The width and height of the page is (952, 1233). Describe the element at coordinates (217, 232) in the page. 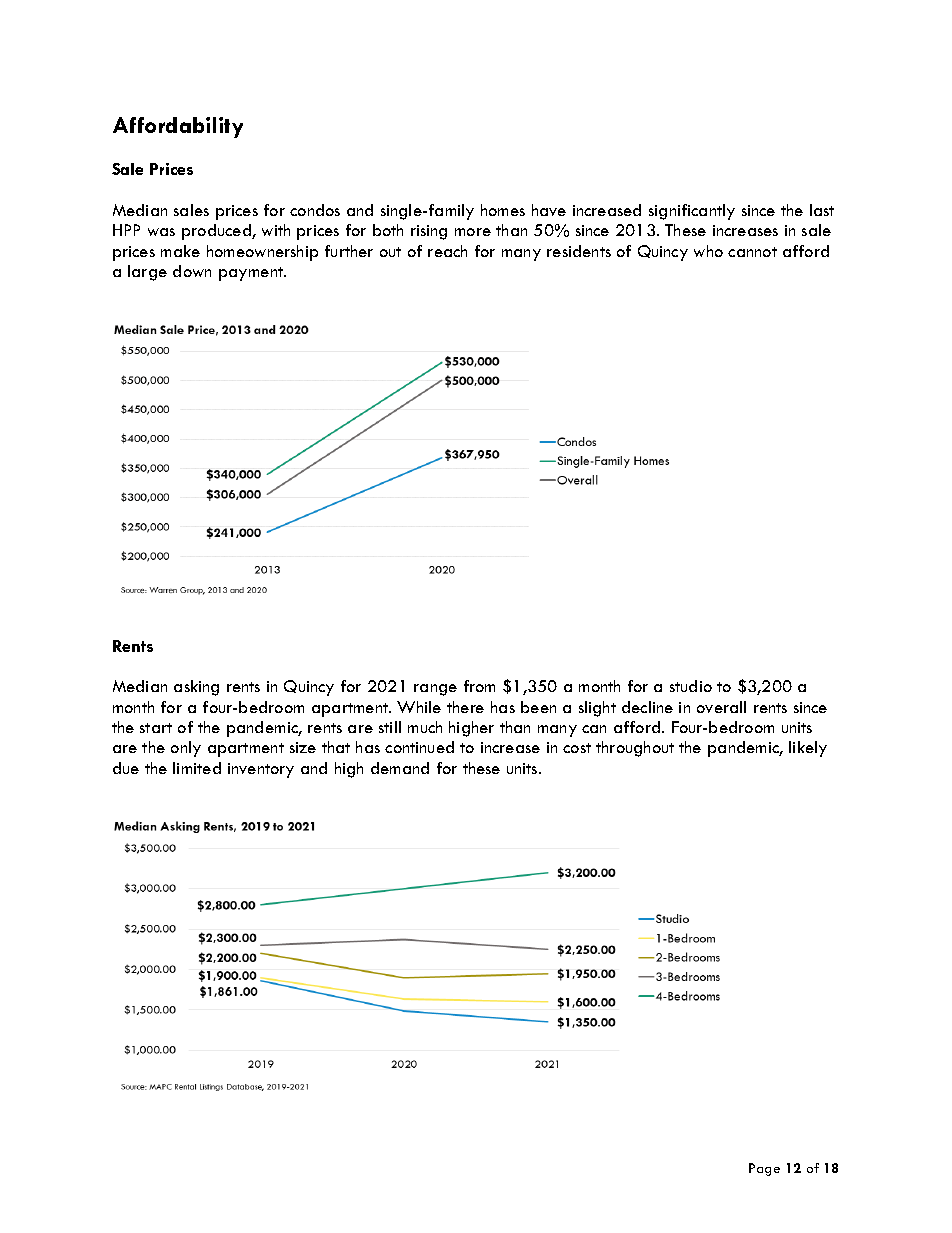

I see `produced` at that location.
